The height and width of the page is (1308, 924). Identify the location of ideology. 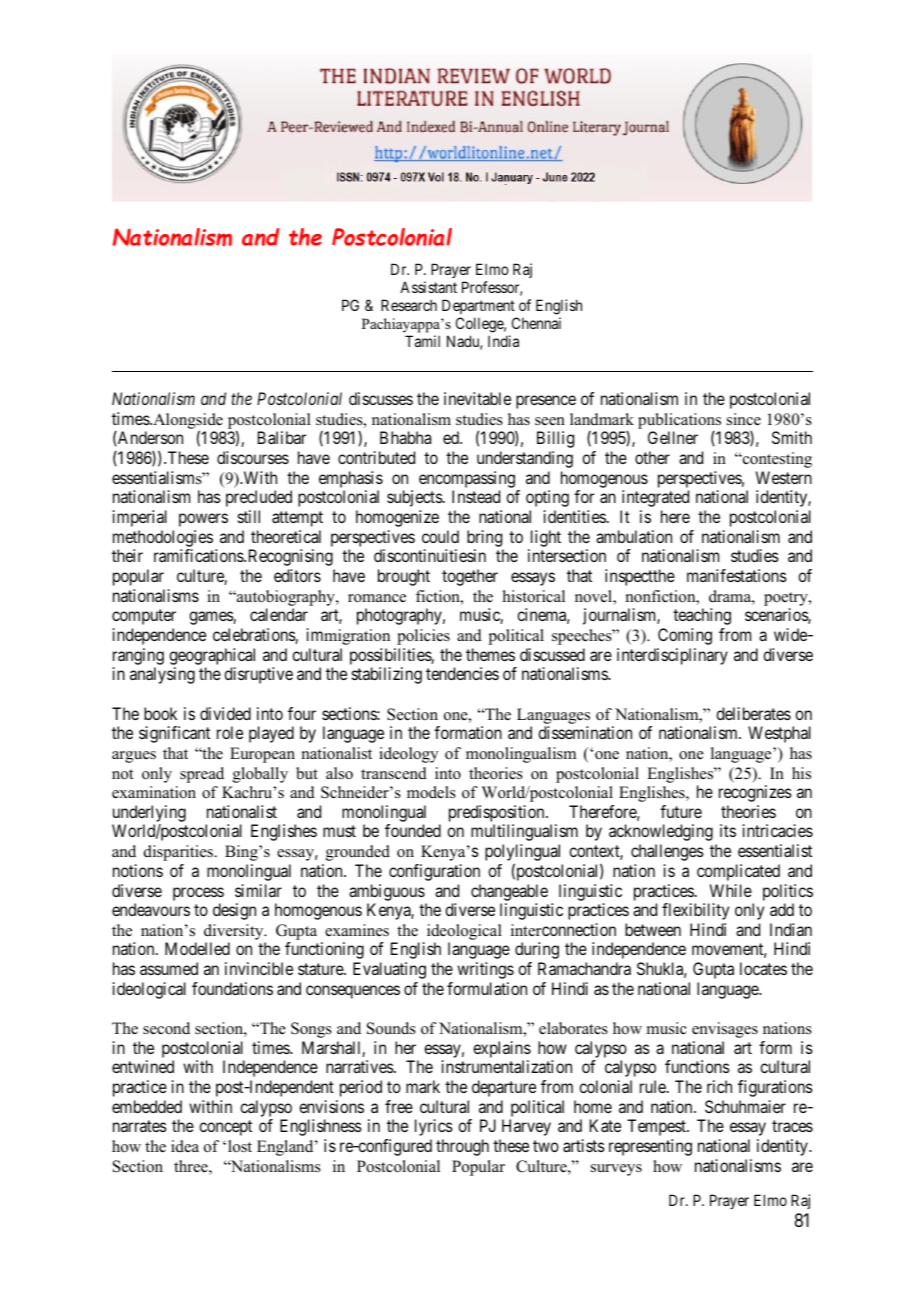
(408, 755).
